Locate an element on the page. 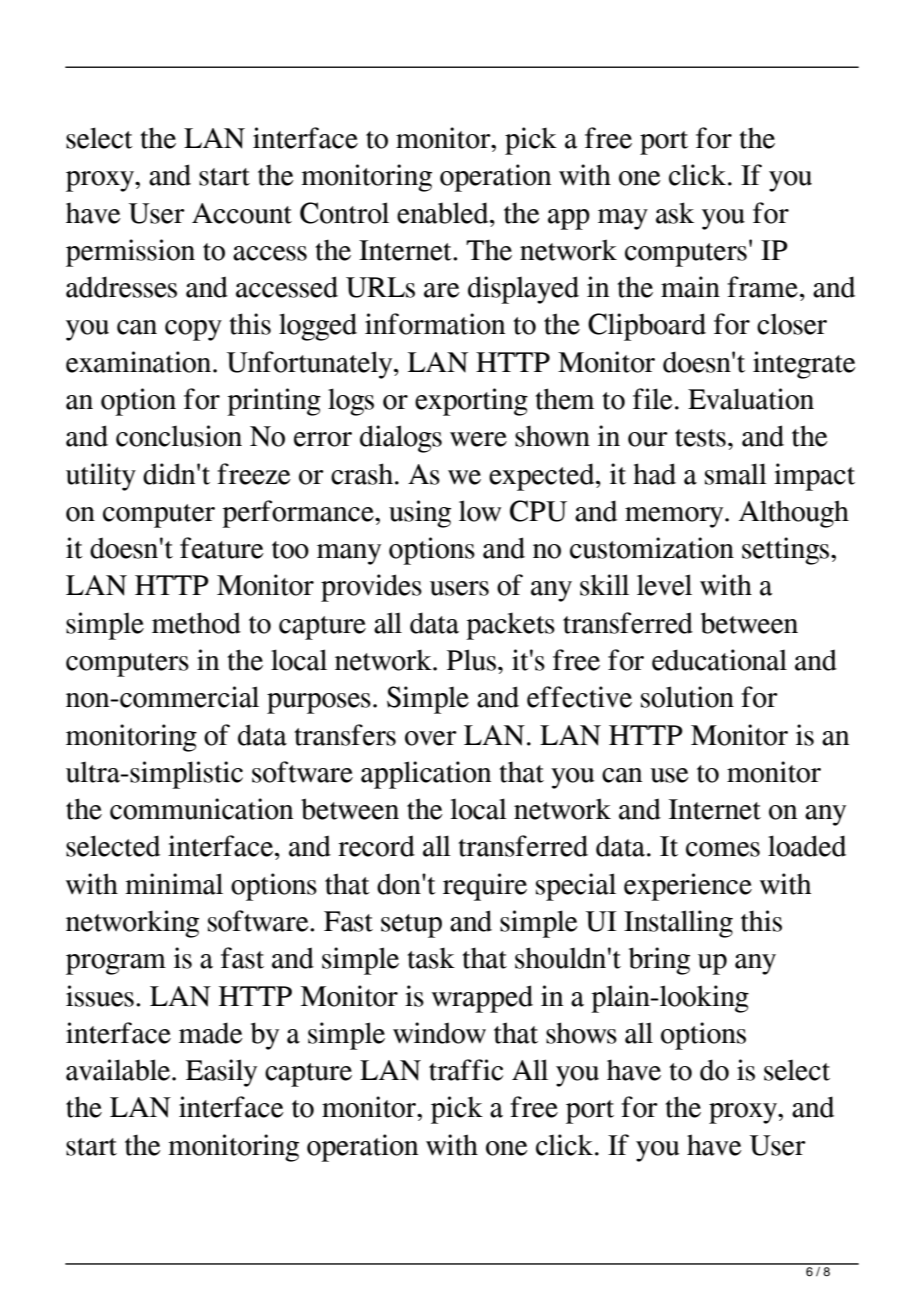 The image size is (924, 1308). permission is located at coordinates (130, 253).
